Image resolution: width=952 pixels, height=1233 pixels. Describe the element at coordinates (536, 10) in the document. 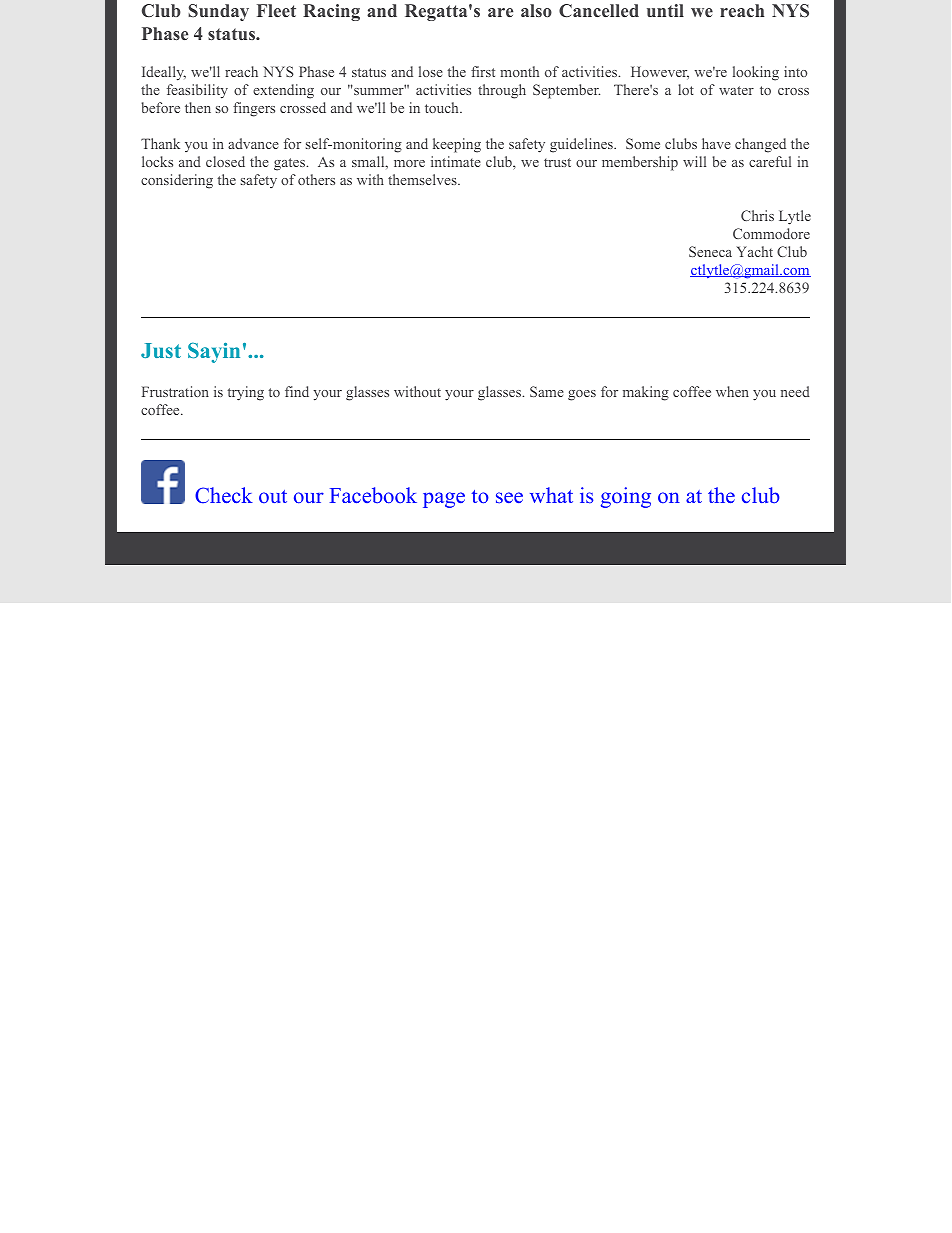

I see `also` at that location.
